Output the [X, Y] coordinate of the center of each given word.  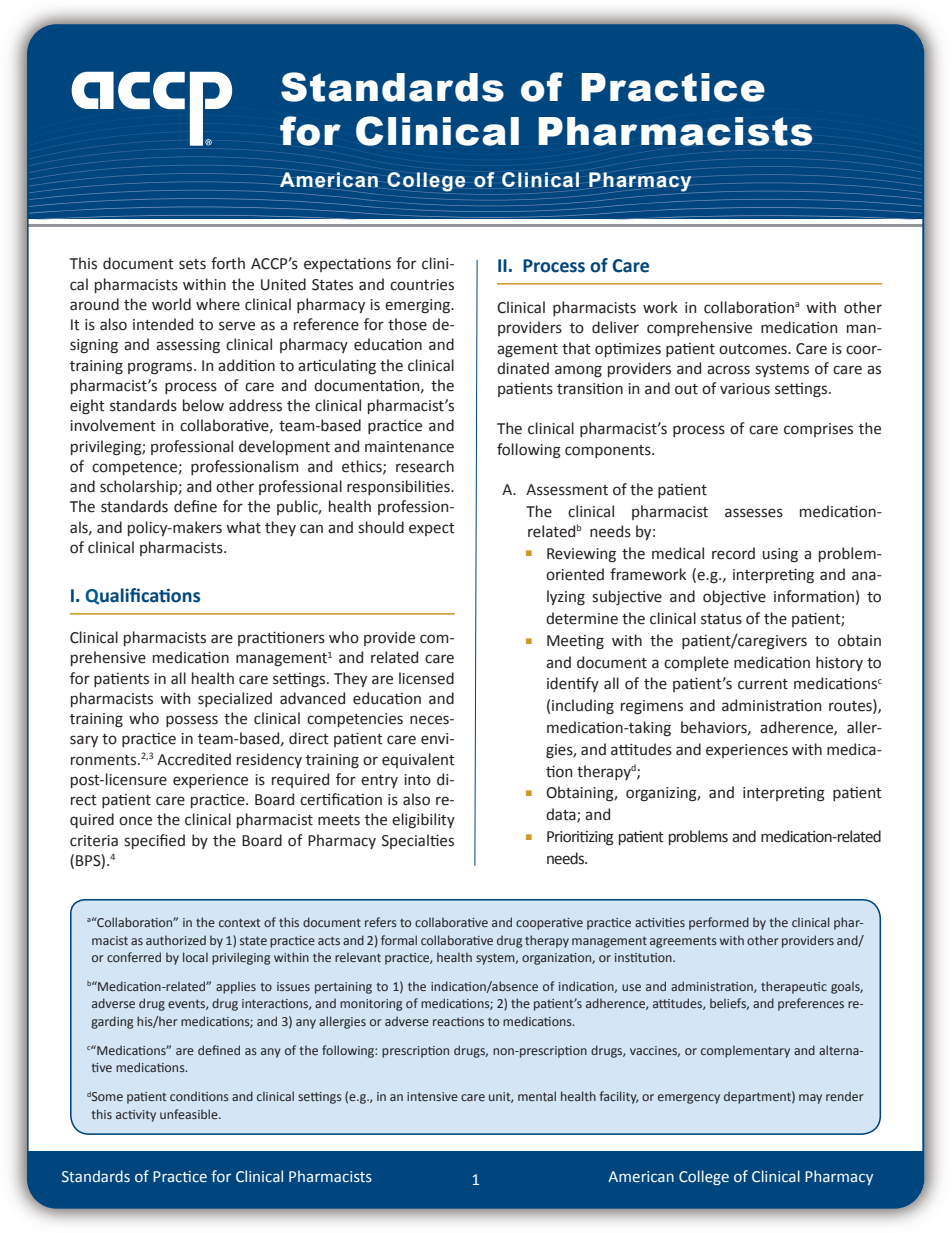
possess [192, 721]
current [763, 684]
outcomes [754, 349]
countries [422, 285]
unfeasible [190, 1114]
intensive [432, 1096]
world [171, 304]
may [810, 1099]
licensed [426, 678]
